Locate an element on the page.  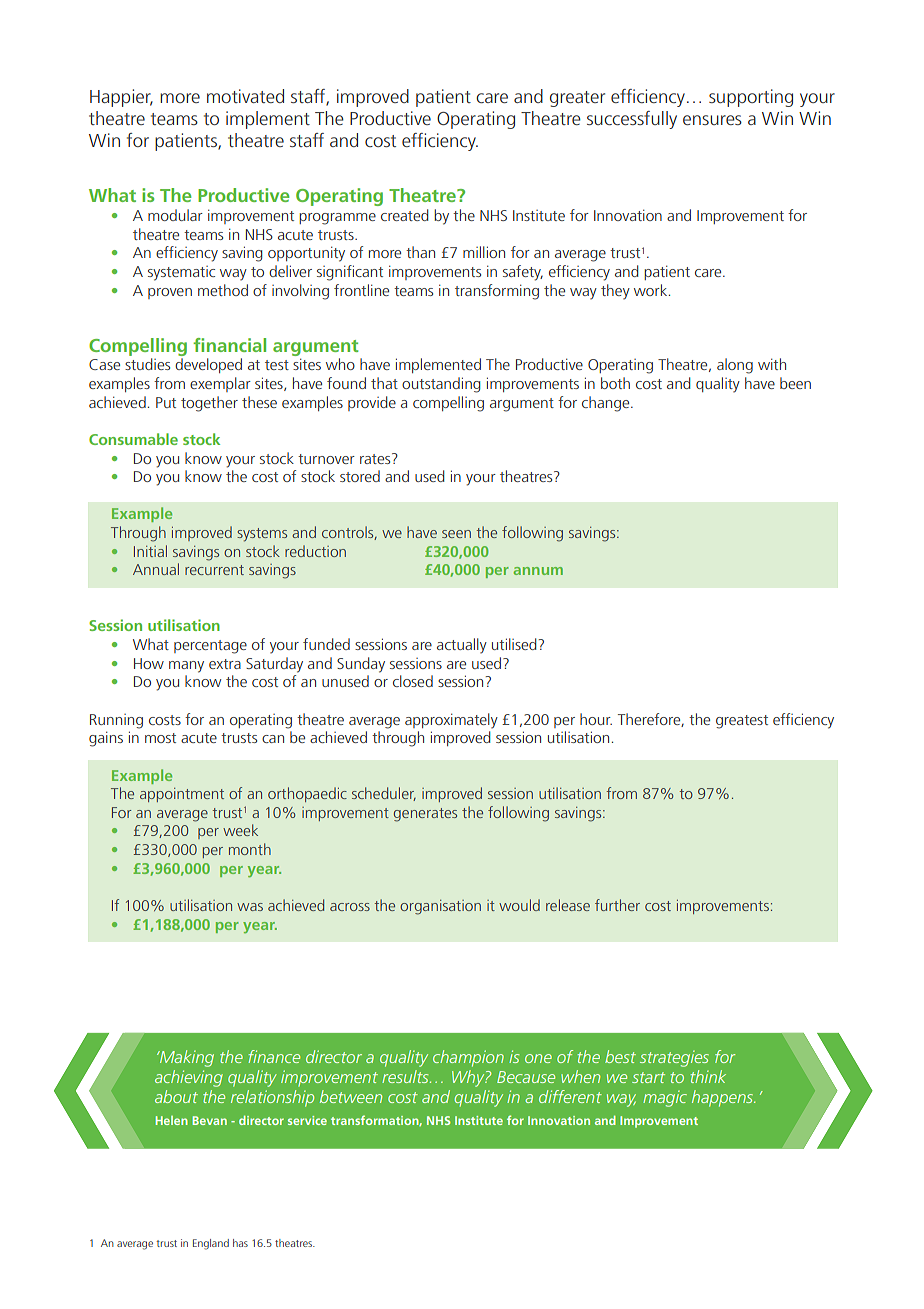
motivated is located at coordinates (245, 96).
